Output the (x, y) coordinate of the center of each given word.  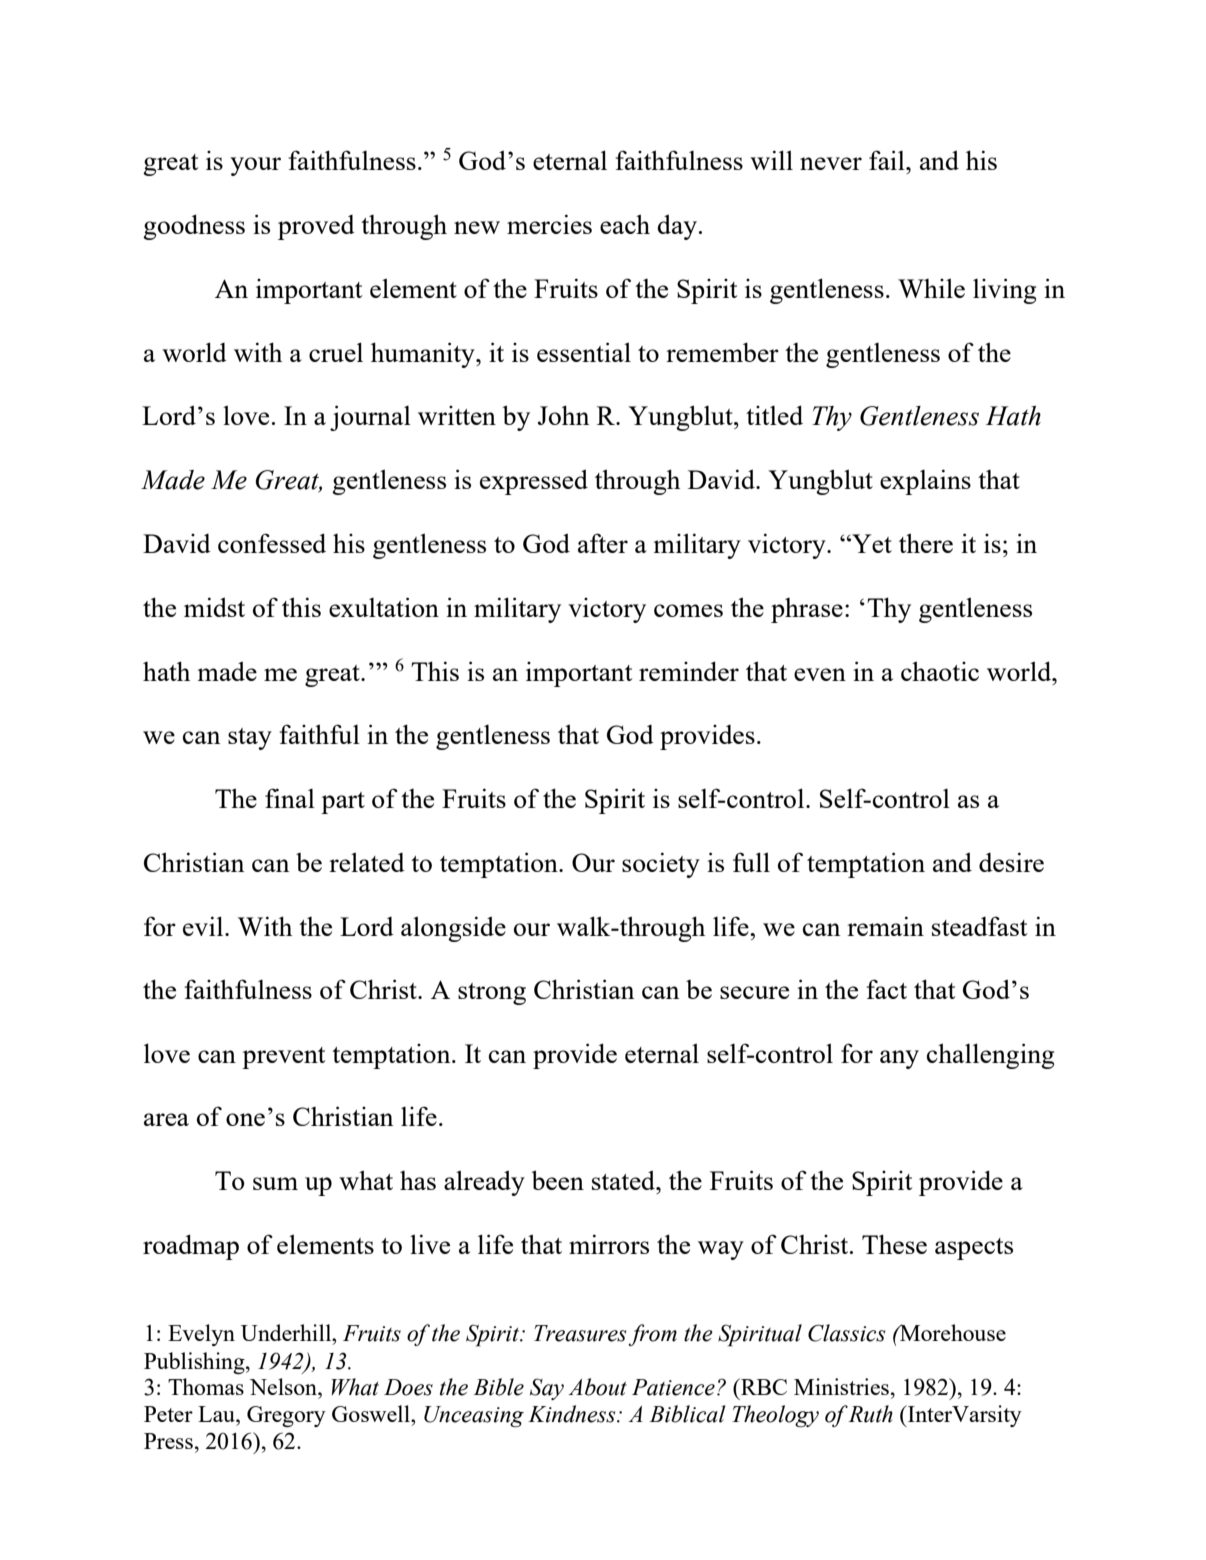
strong (492, 994)
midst (214, 607)
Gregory (286, 1416)
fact (887, 989)
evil (204, 926)
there (926, 543)
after (603, 543)
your (255, 166)
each (625, 224)
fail (888, 160)
